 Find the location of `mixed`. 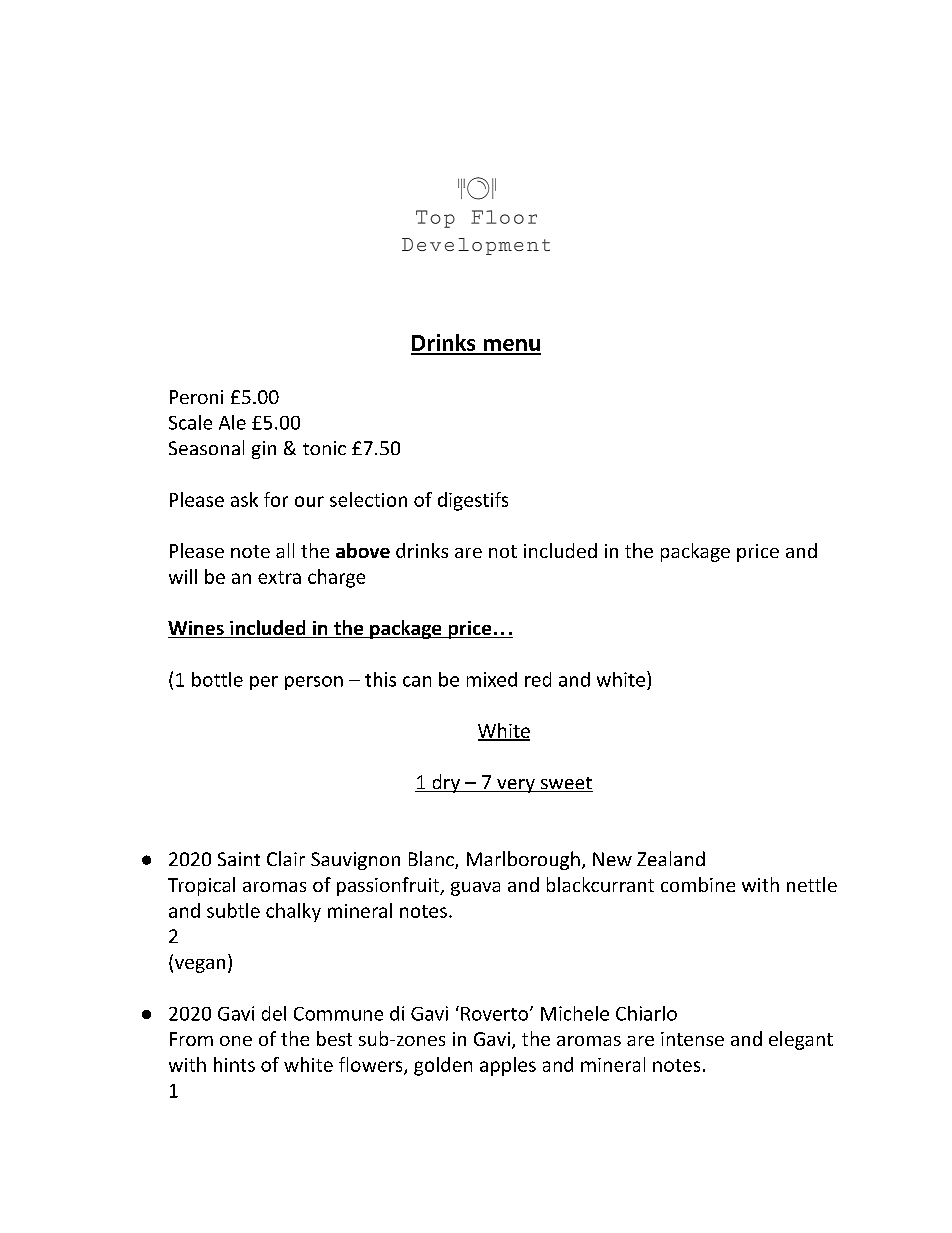

mixed is located at coordinates (492, 679).
